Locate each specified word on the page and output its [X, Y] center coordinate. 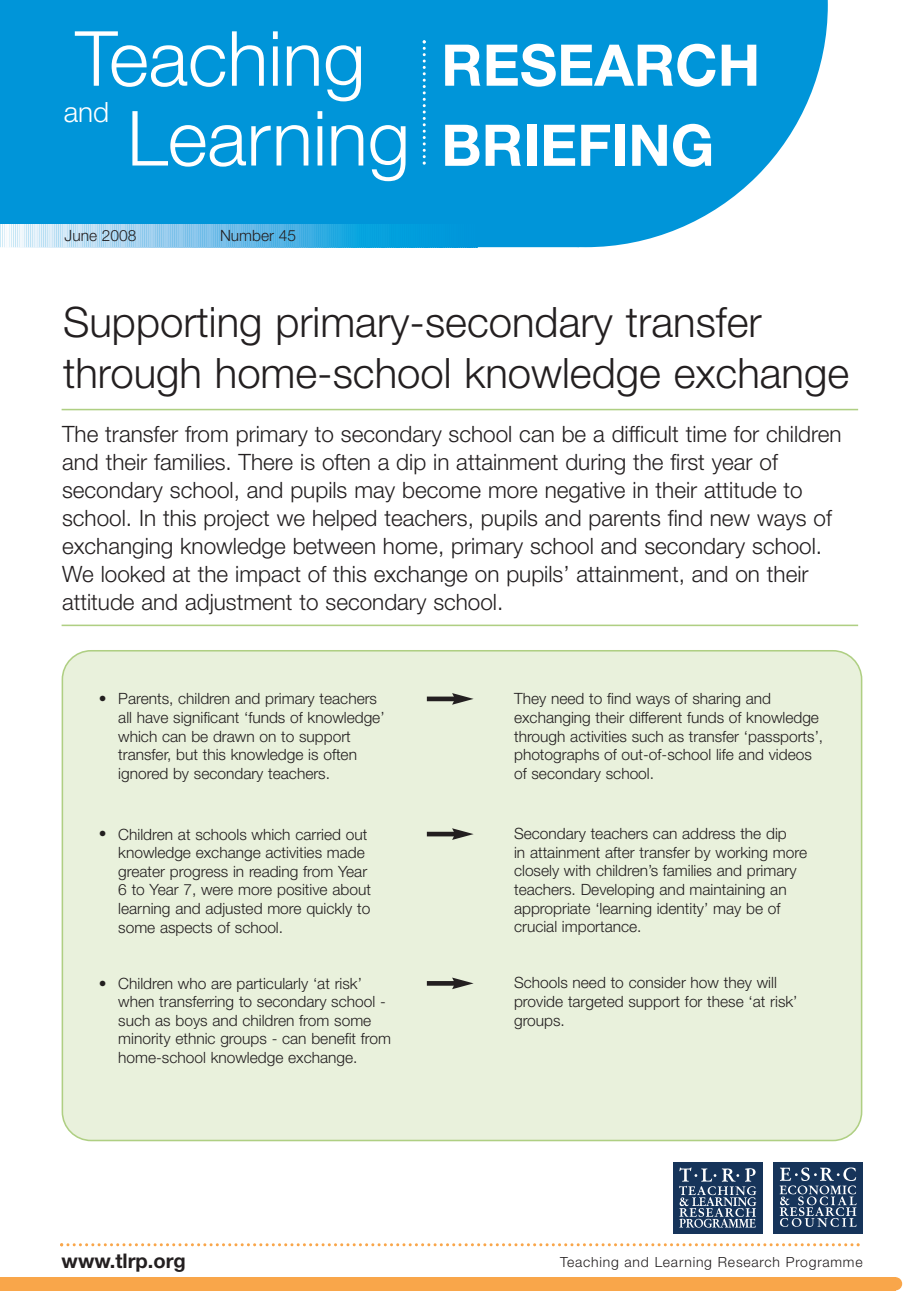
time [706, 434]
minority [145, 1040]
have [152, 717]
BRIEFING [578, 145]
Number [247, 235]
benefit [334, 1038]
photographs [557, 756]
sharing [716, 700]
